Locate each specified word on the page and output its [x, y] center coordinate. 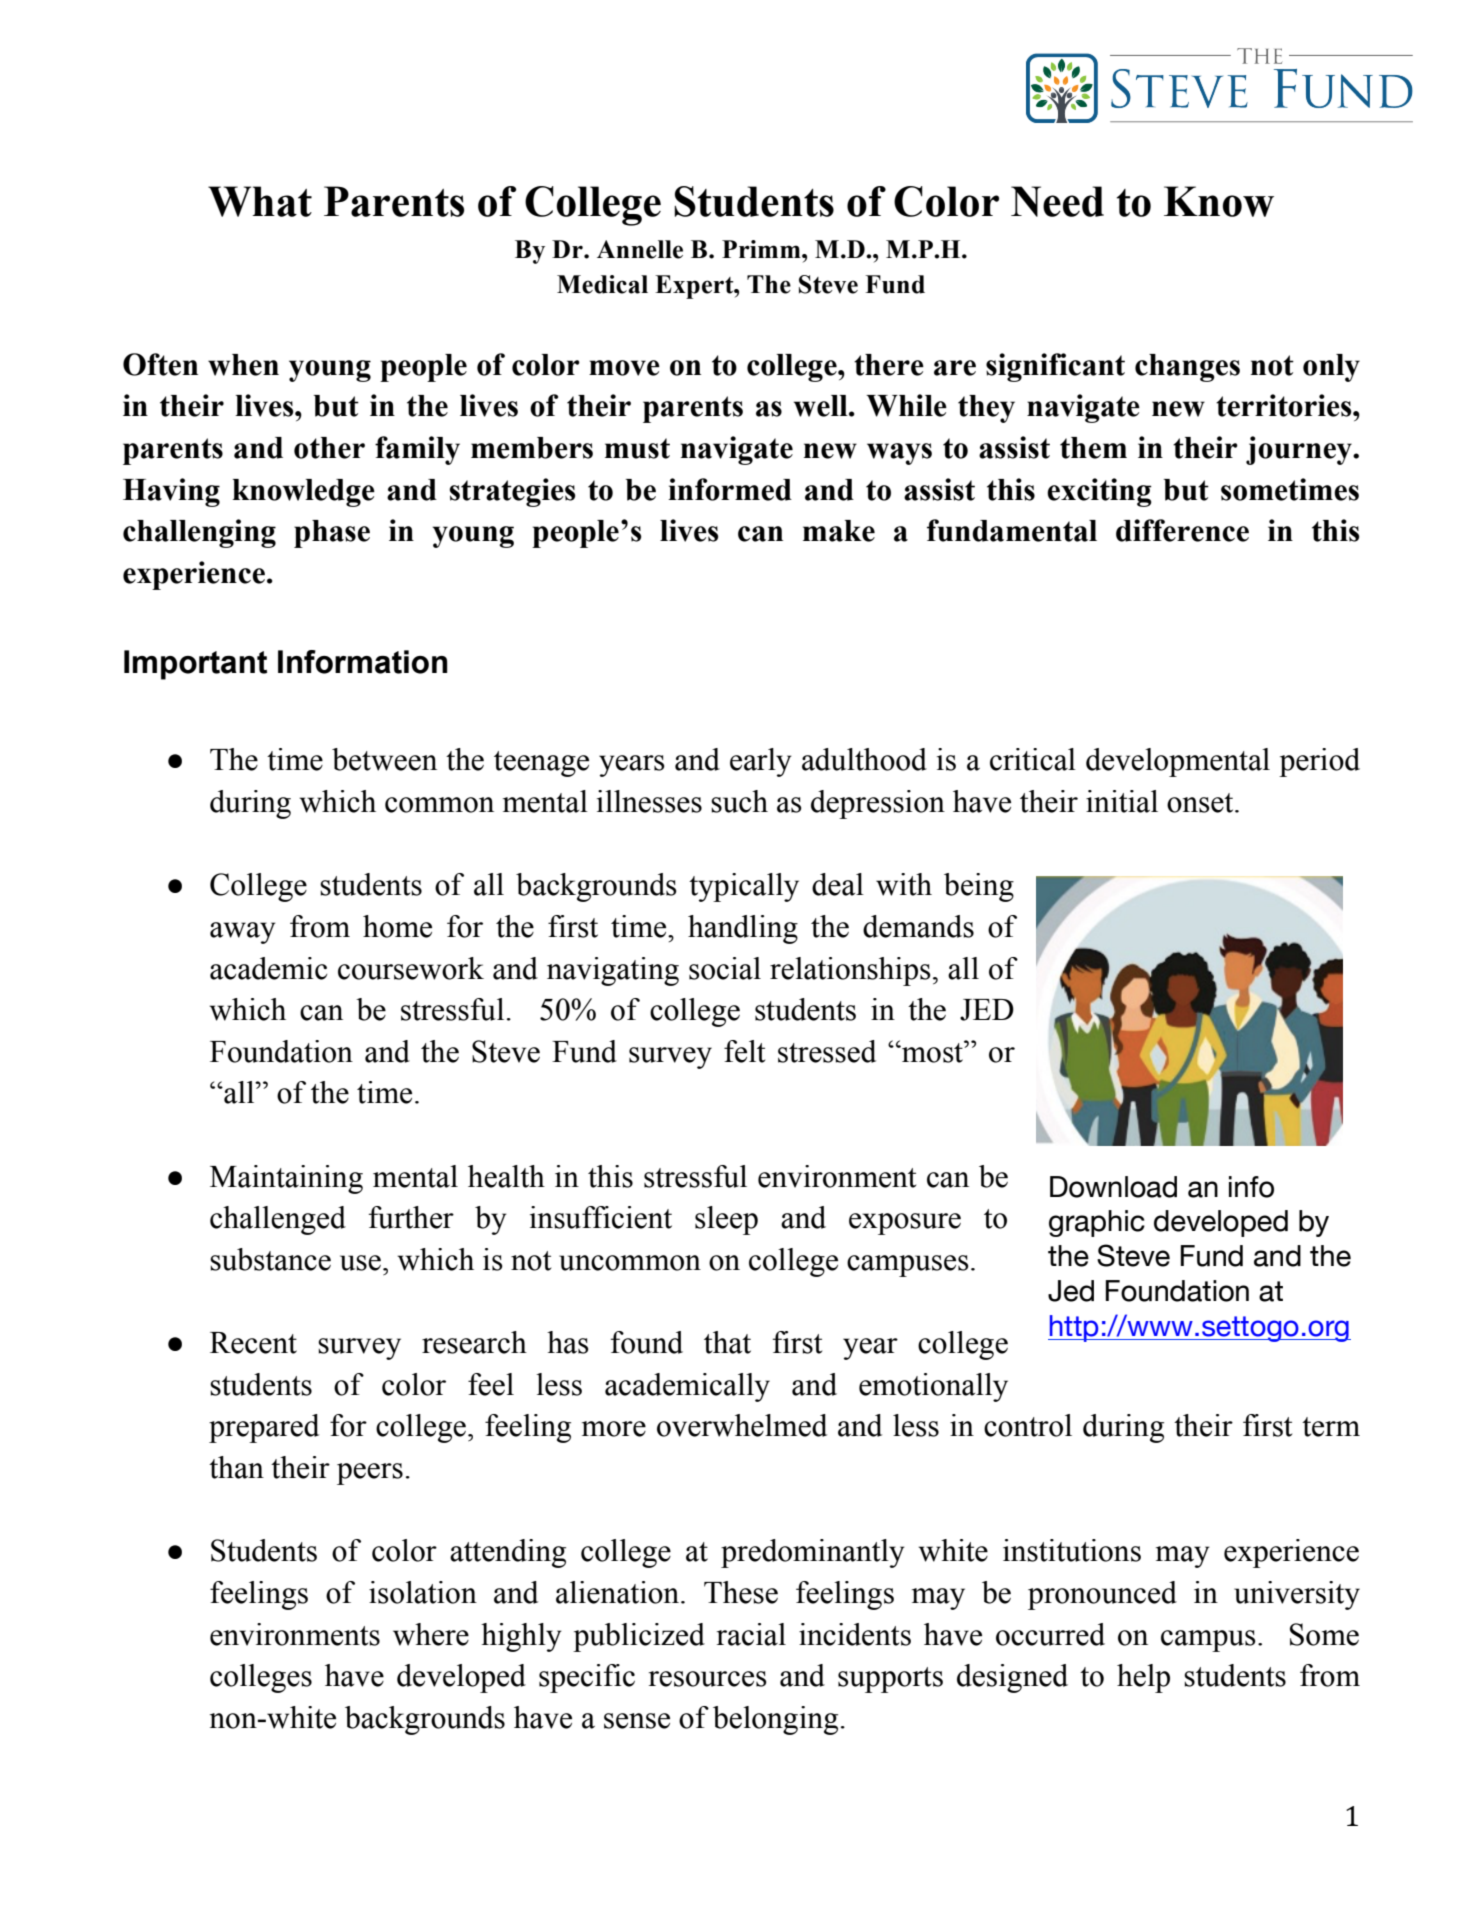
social [725, 968]
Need [1057, 201]
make [839, 531]
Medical [602, 284]
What [260, 201]
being [979, 887]
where [431, 1634]
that [727, 1342]
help [1143, 1678]
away [243, 933]
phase [332, 534]
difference [1182, 530]
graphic [1097, 1223]
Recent [253, 1343]
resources [708, 1679]
